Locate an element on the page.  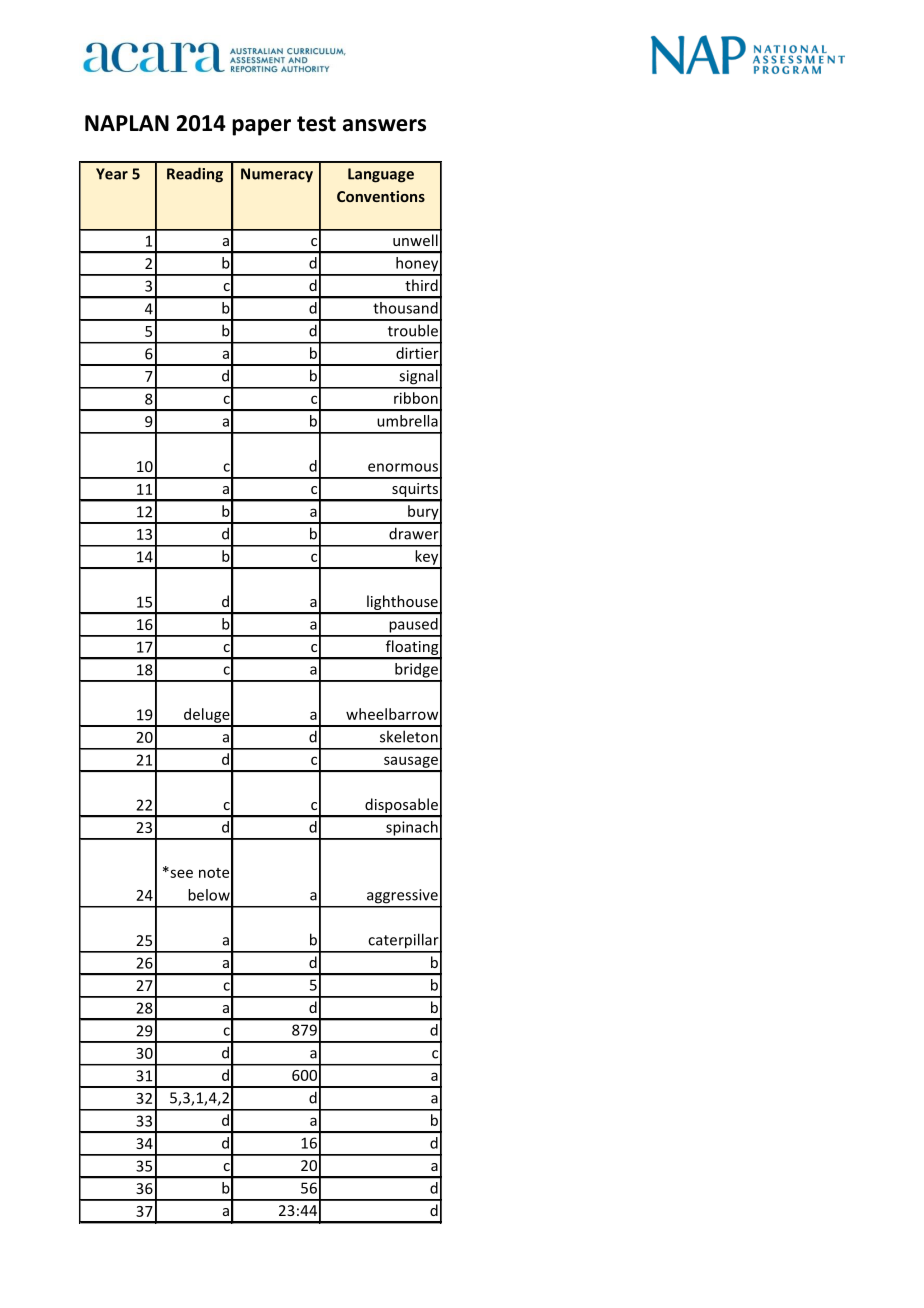
answers is located at coordinates (384, 125).
